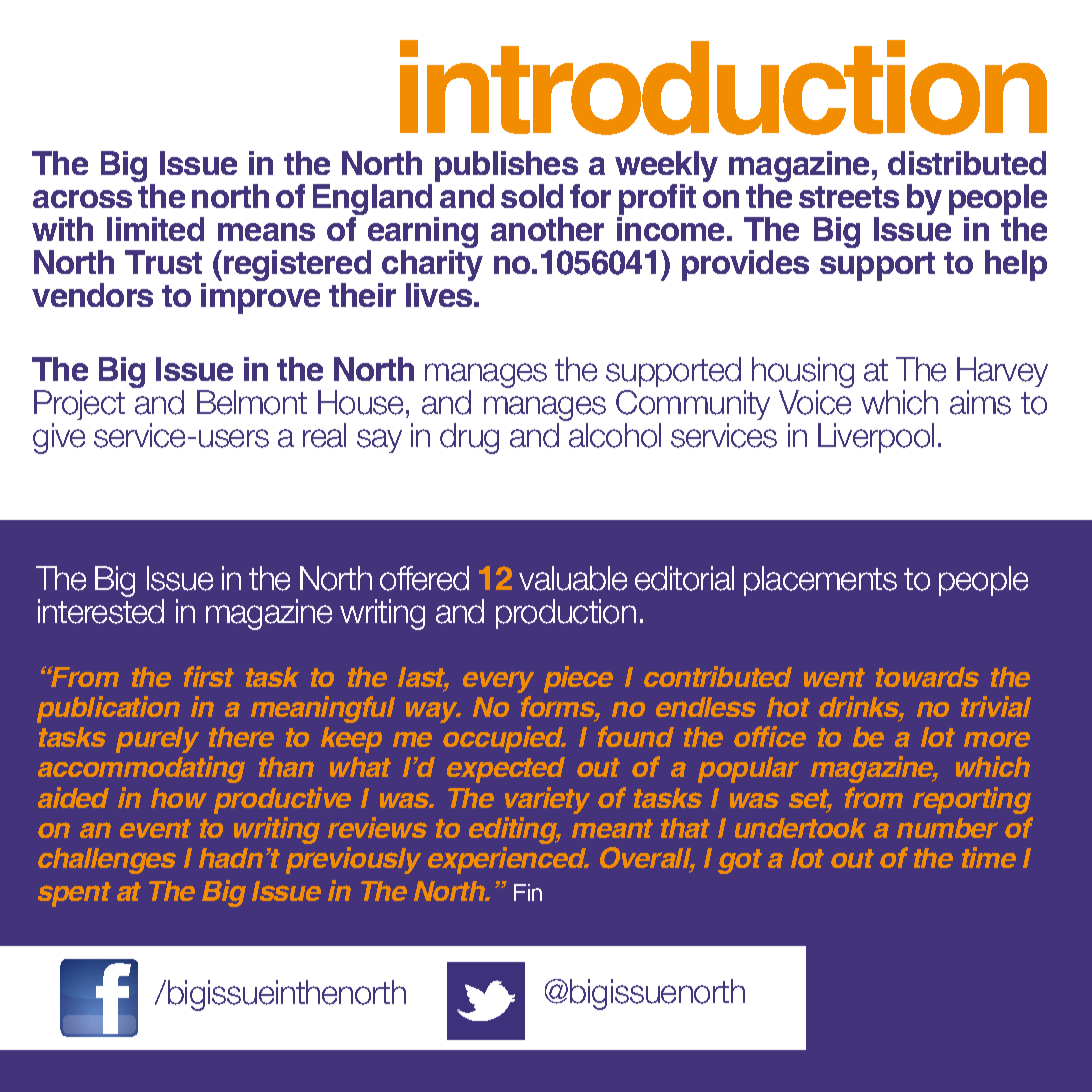 Image resolution: width=1092 pixels, height=1092 pixels. I want to click on production, so click(566, 614).
